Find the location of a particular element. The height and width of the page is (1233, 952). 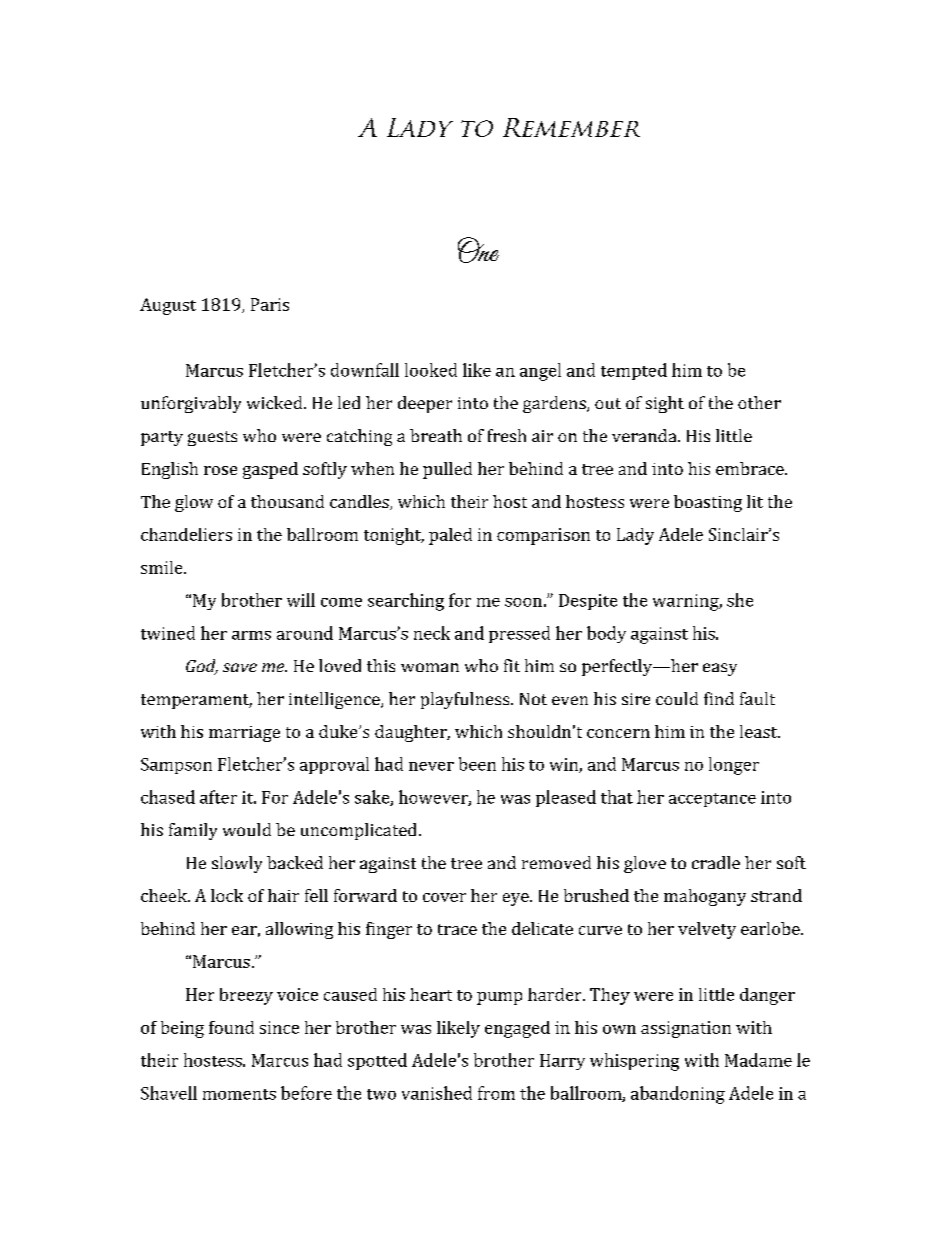

after is located at coordinates (218, 797).
